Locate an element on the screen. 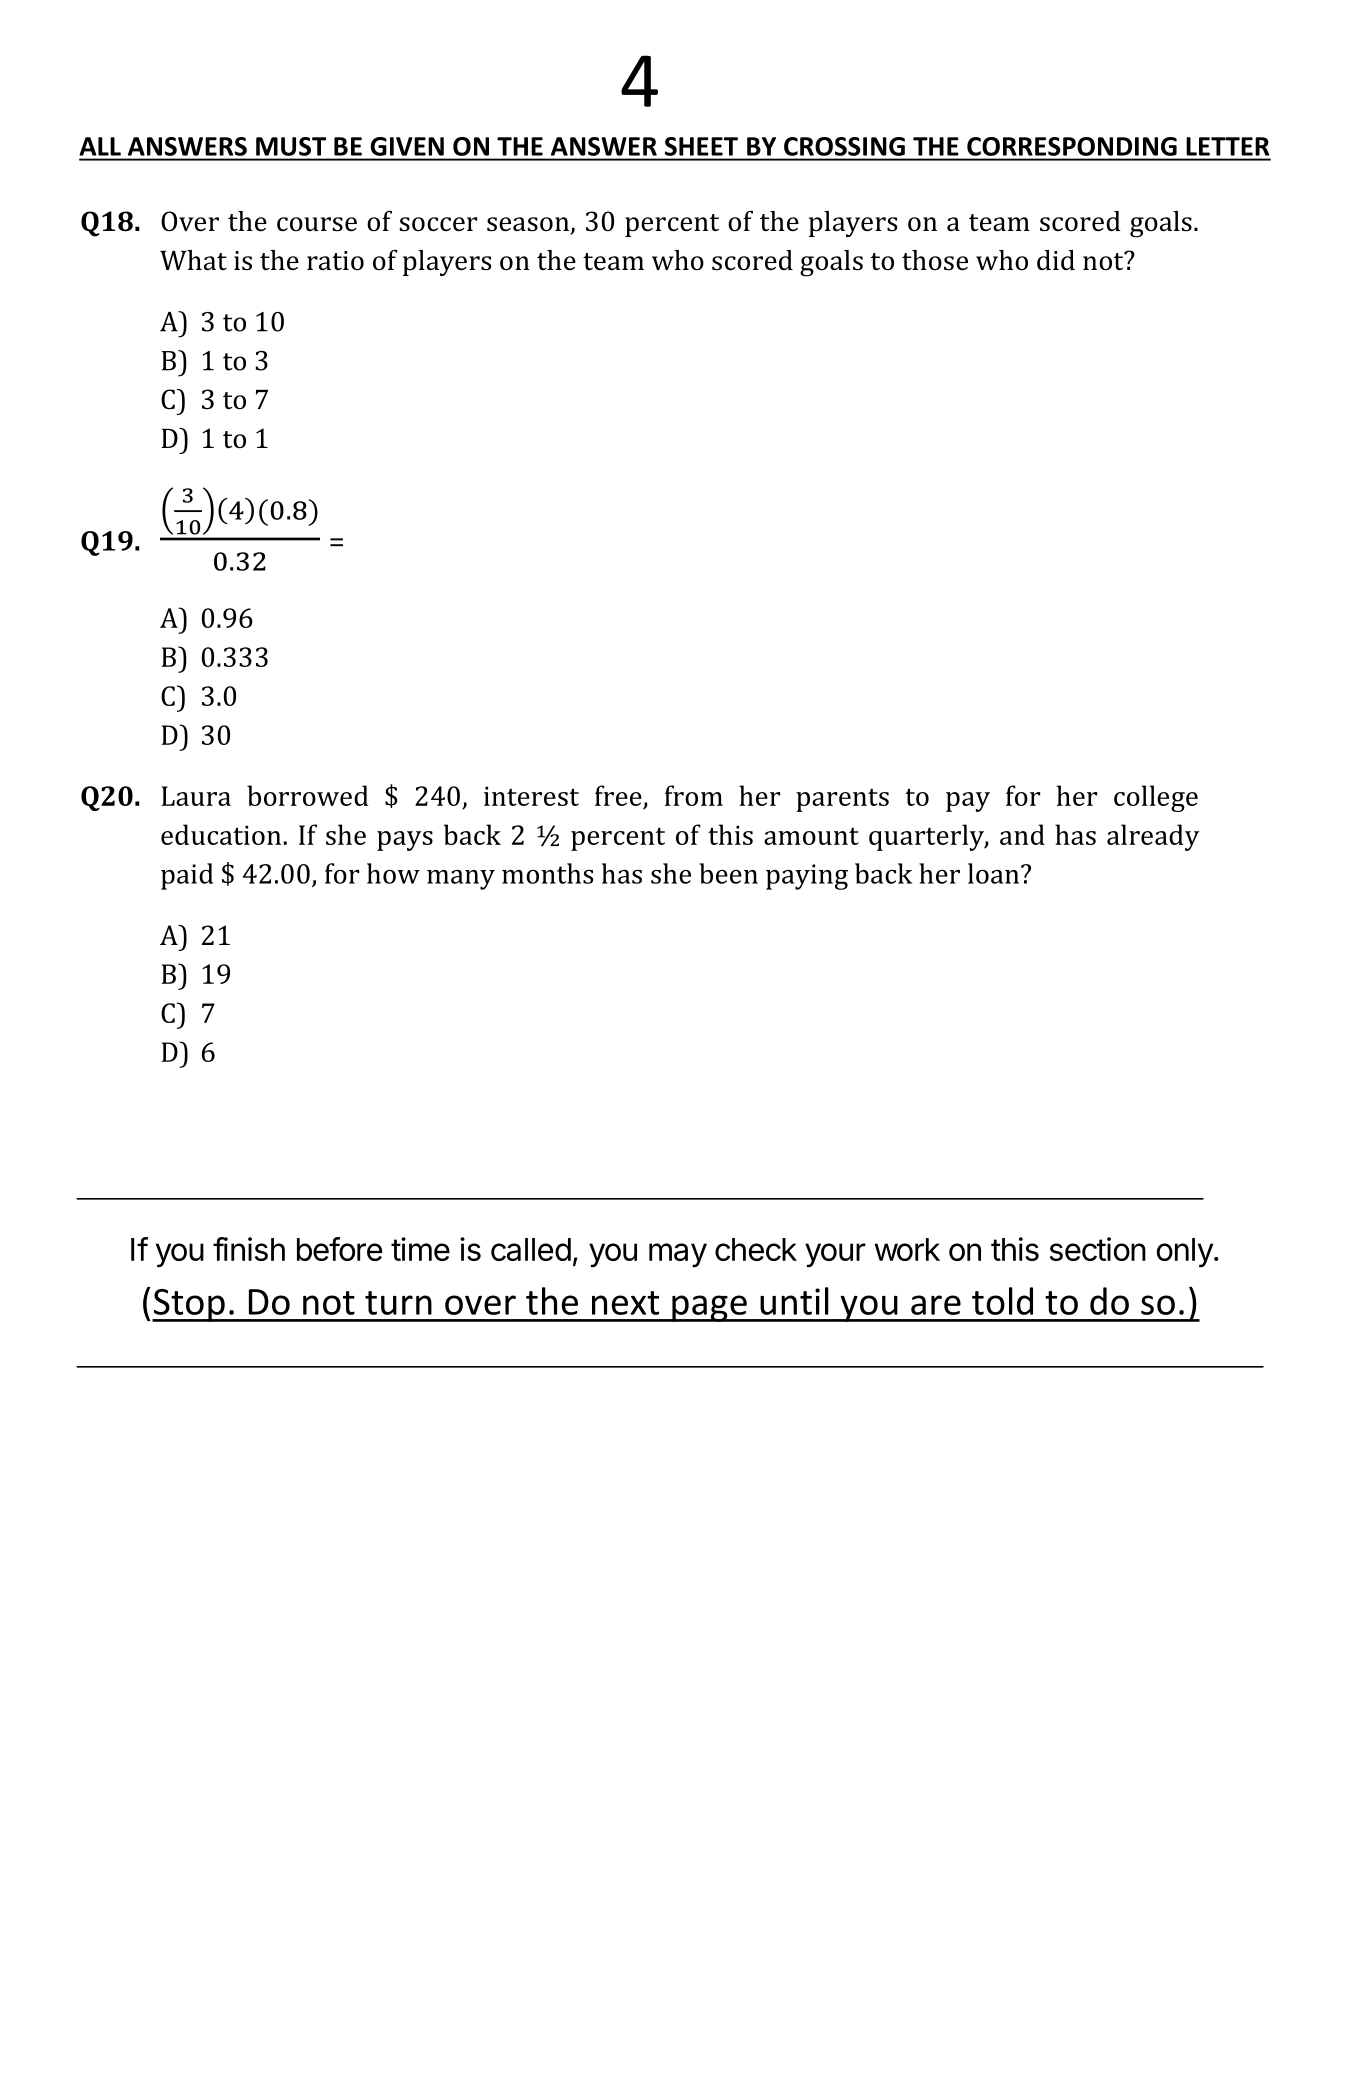 The height and width of the screenshot is (2080, 1360). MUST is located at coordinates (291, 146).
